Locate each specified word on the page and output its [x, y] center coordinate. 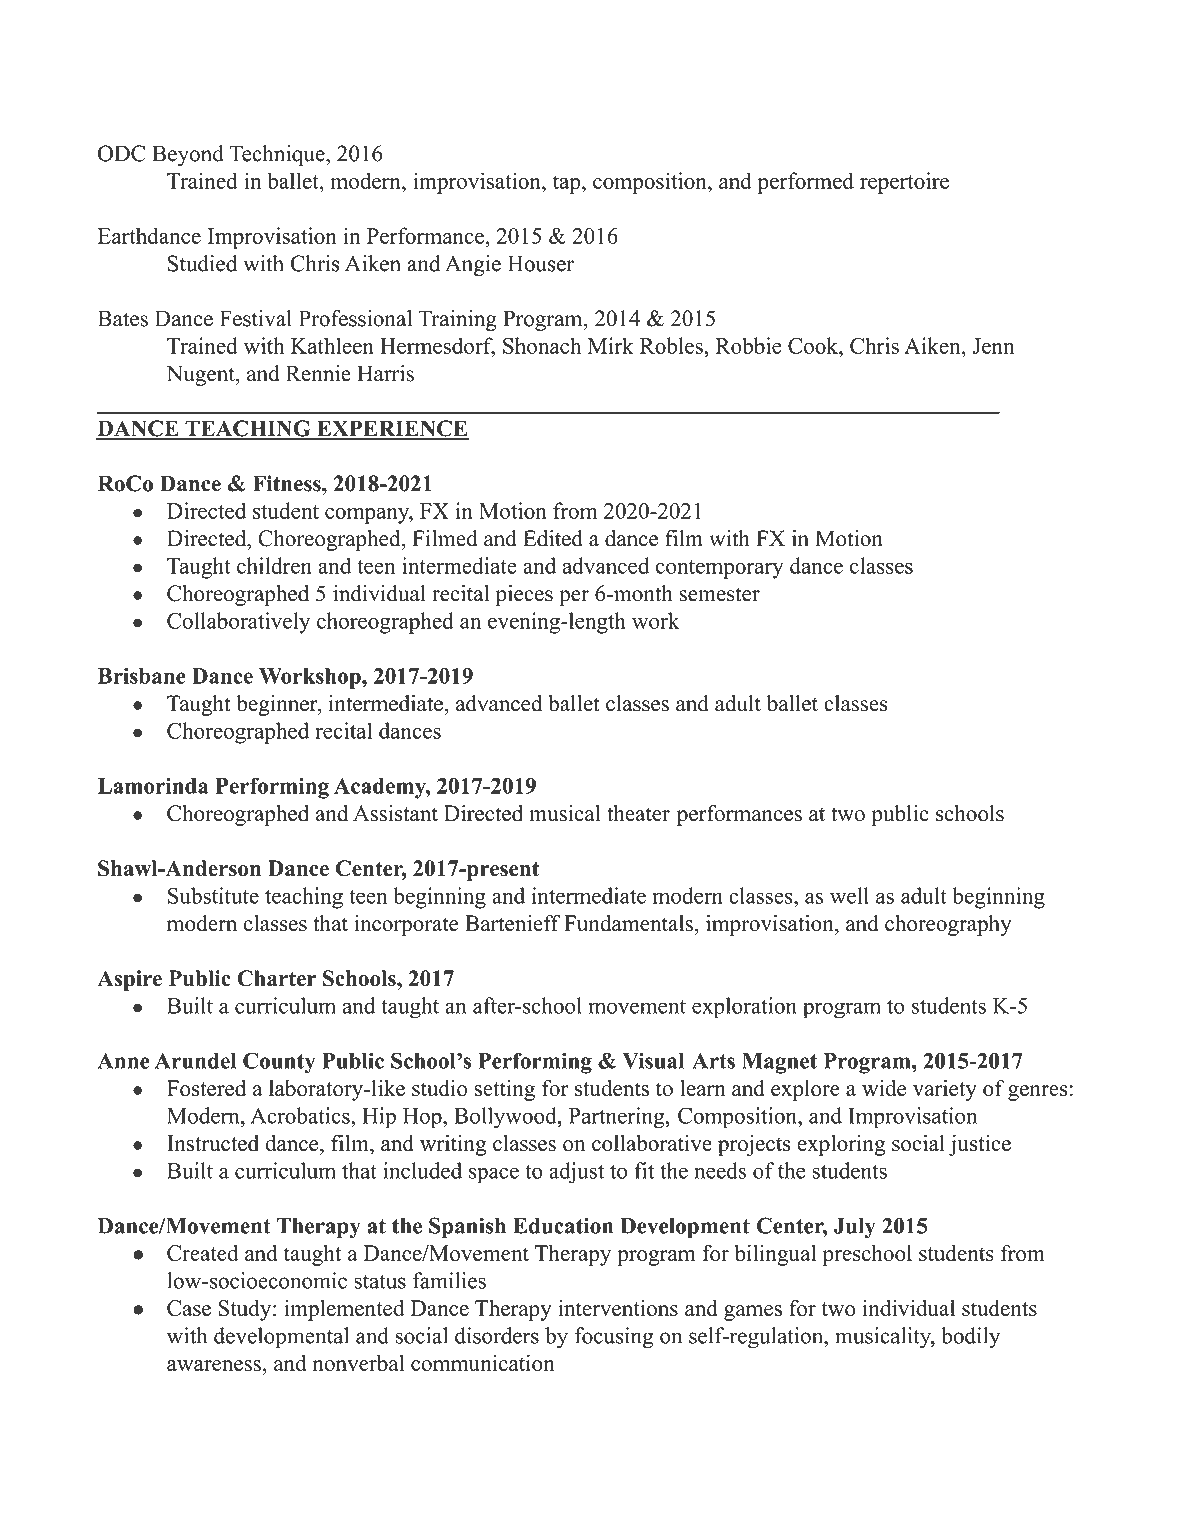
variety [945, 1090]
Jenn [993, 346]
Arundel [195, 1061]
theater [638, 813]
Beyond [188, 155]
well [849, 895]
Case [189, 1308]
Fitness [288, 483]
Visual [653, 1060]
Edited [553, 538]
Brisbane [142, 676]
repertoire [904, 183]
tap [566, 184]
